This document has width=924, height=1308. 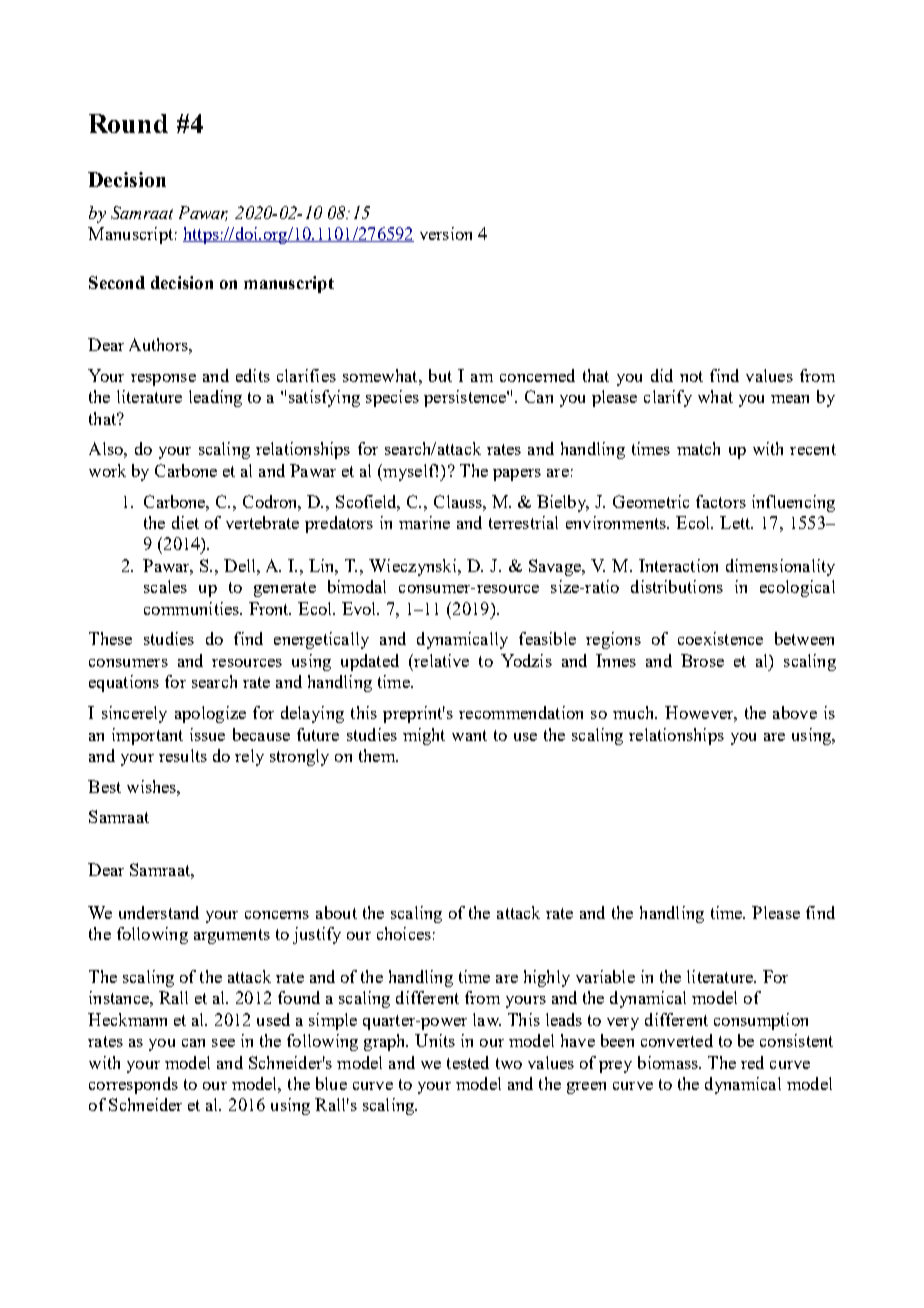 I want to click on see, so click(x=223, y=1043).
